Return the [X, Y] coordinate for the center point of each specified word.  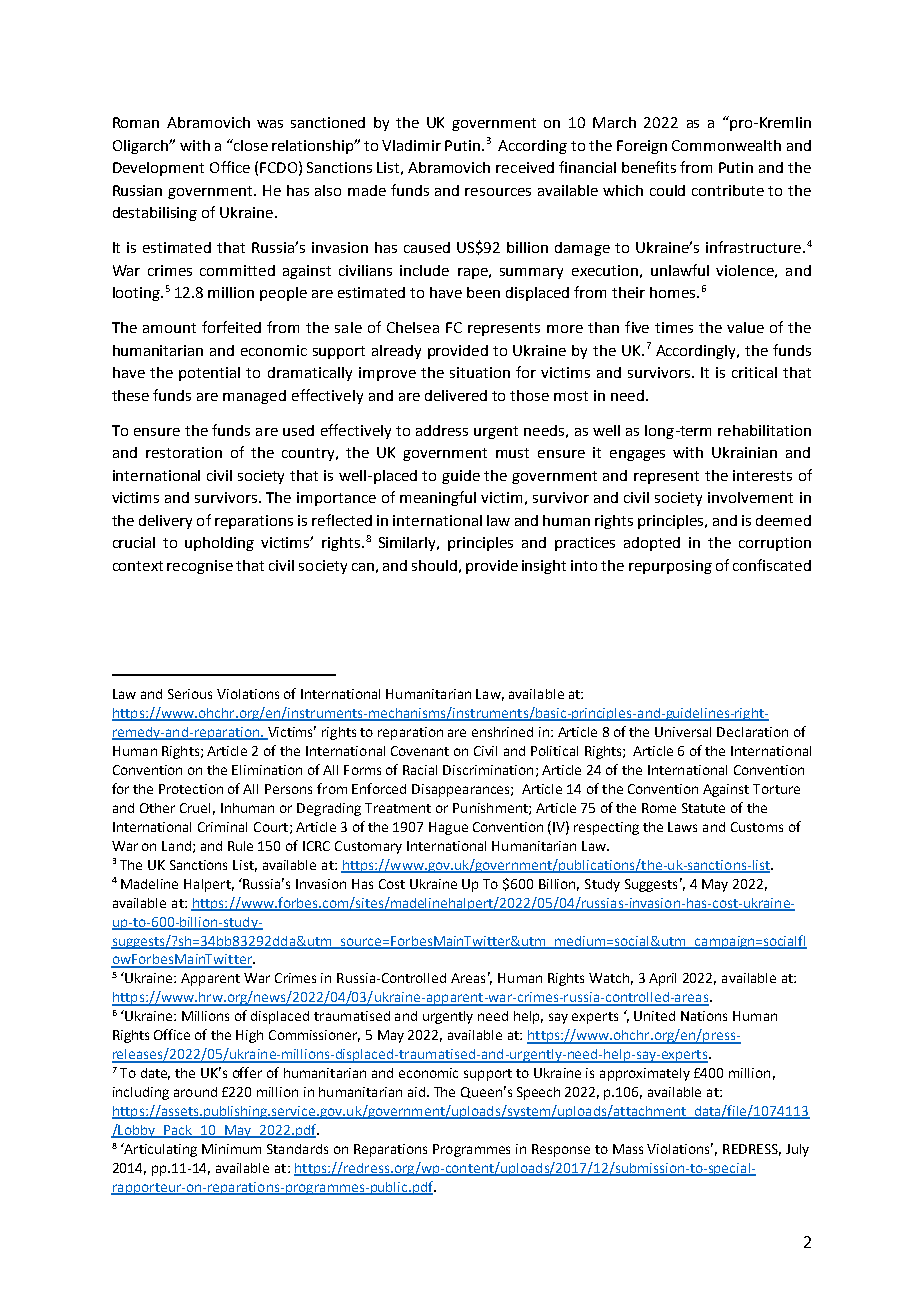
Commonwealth [726, 145]
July [797, 1150]
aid [416, 1092]
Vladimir [411, 145]
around [195, 1092]
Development [158, 169]
